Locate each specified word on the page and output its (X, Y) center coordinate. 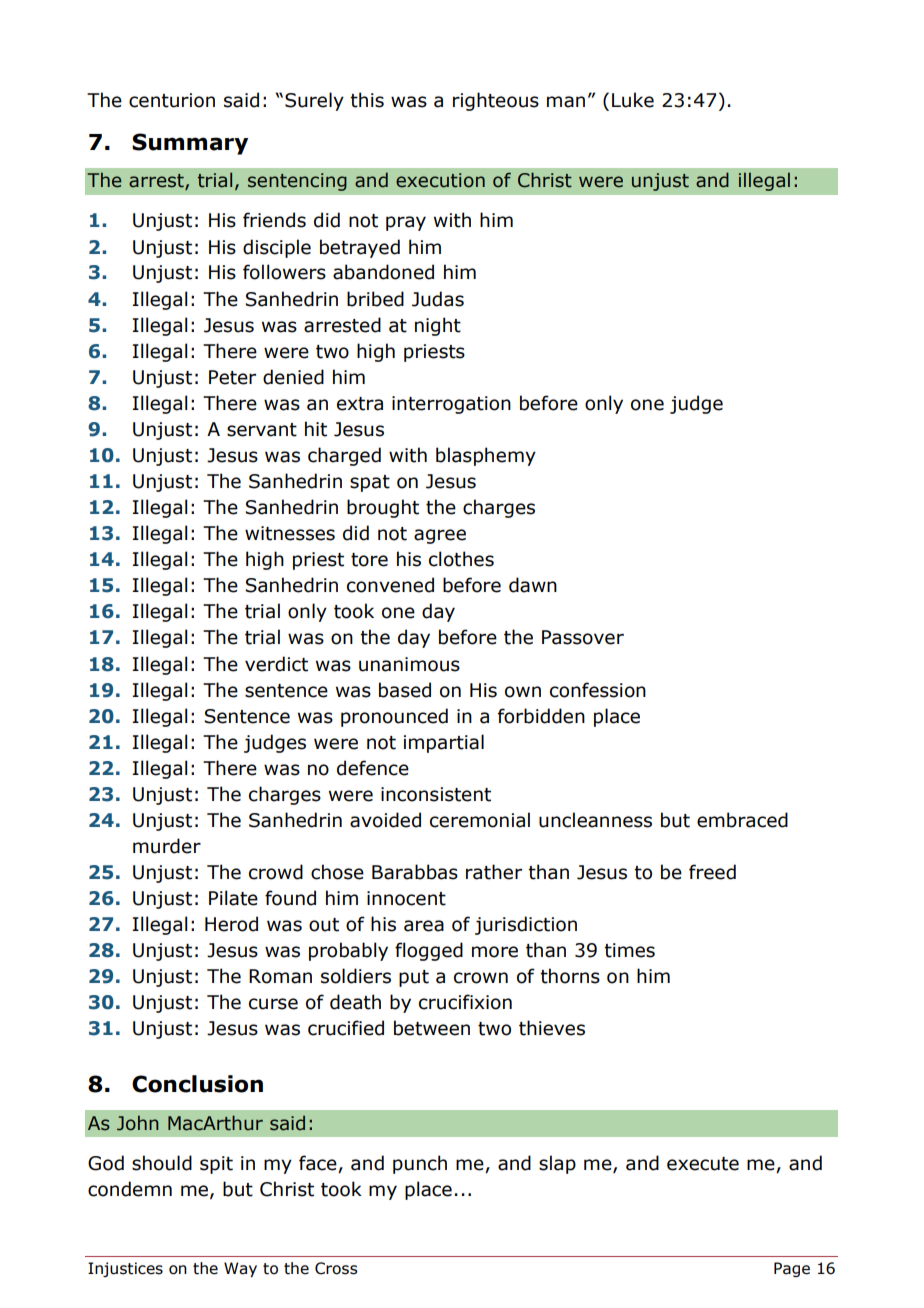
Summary (190, 144)
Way (240, 1269)
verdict (276, 664)
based (405, 690)
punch (420, 1164)
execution (440, 180)
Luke (633, 100)
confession (598, 690)
